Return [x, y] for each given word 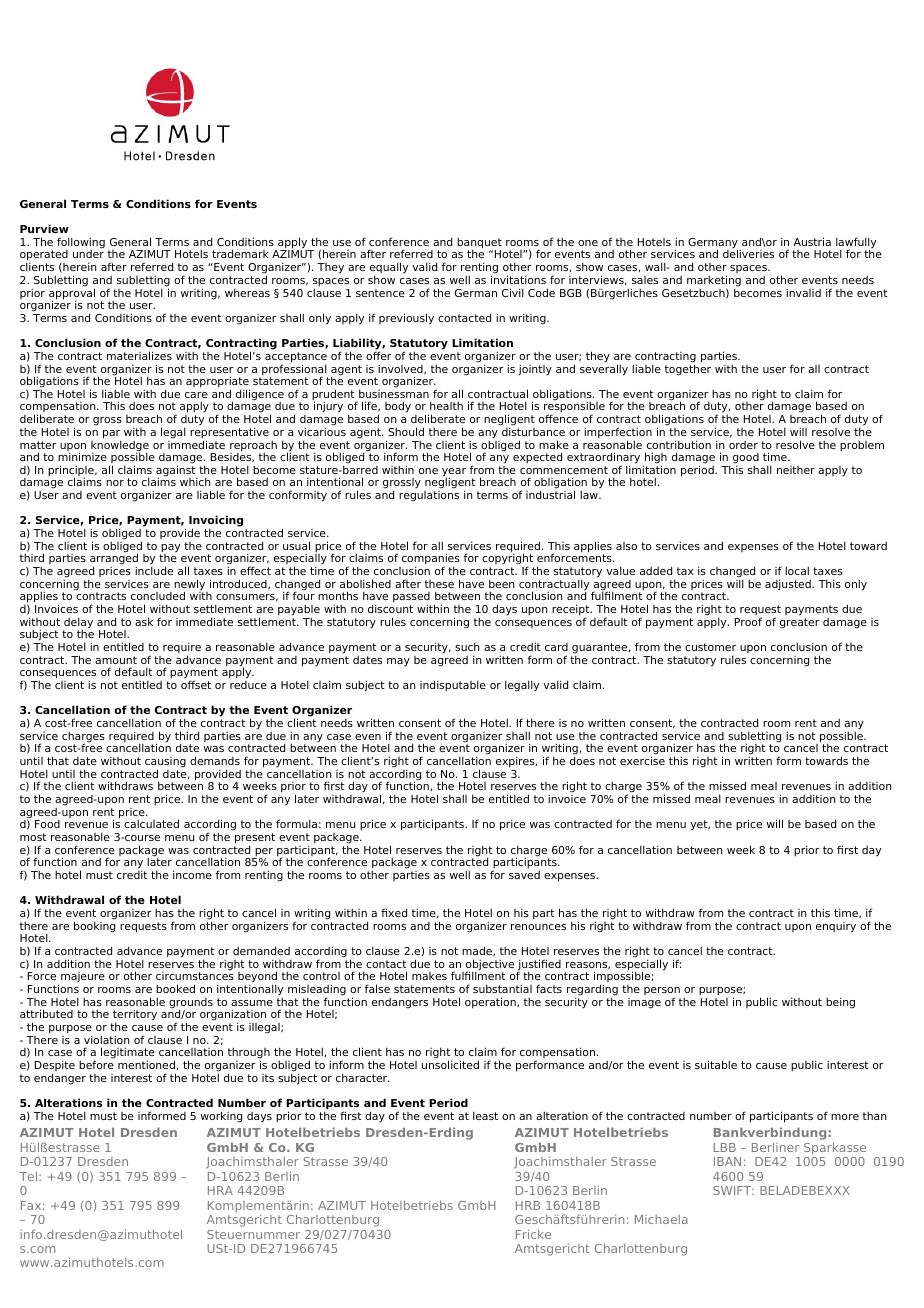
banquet [479, 244]
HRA [220, 1190]
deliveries [748, 253]
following [81, 244]
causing [165, 763]
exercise [642, 760]
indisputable [453, 685]
